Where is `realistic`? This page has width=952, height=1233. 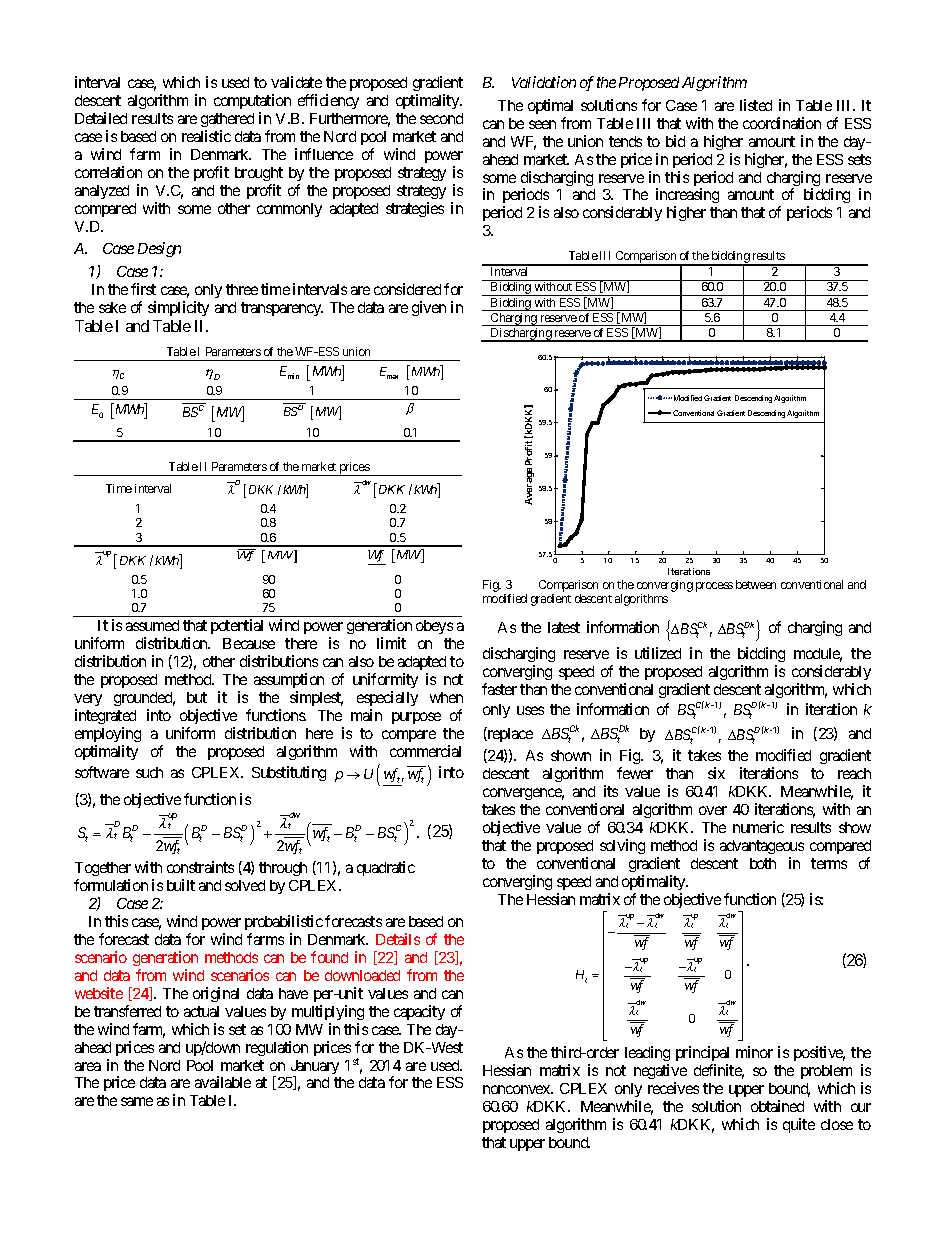 realistic is located at coordinates (206, 136).
